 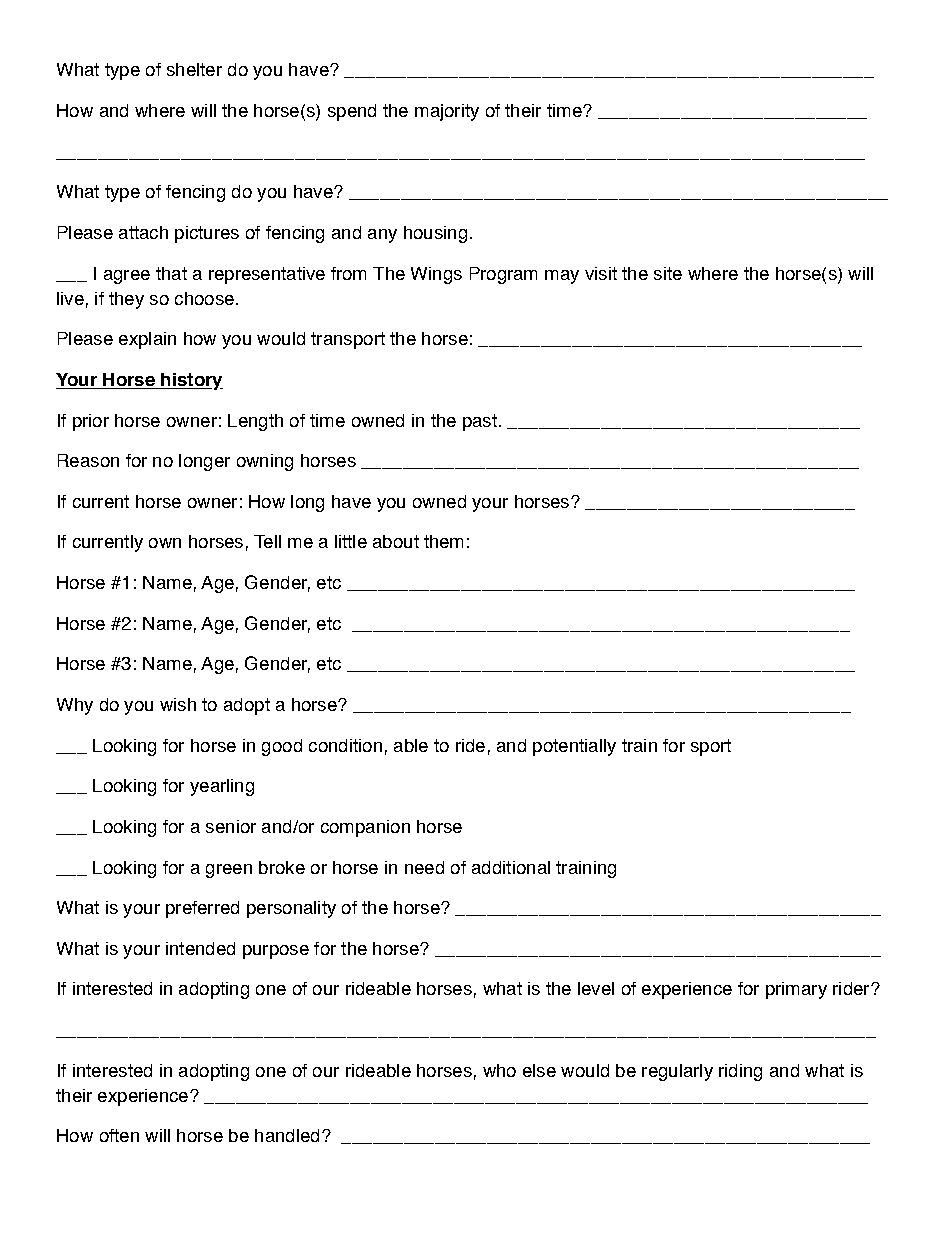 What do you see at coordinates (126, 300) in the page?
I see `they` at bounding box center [126, 300].
